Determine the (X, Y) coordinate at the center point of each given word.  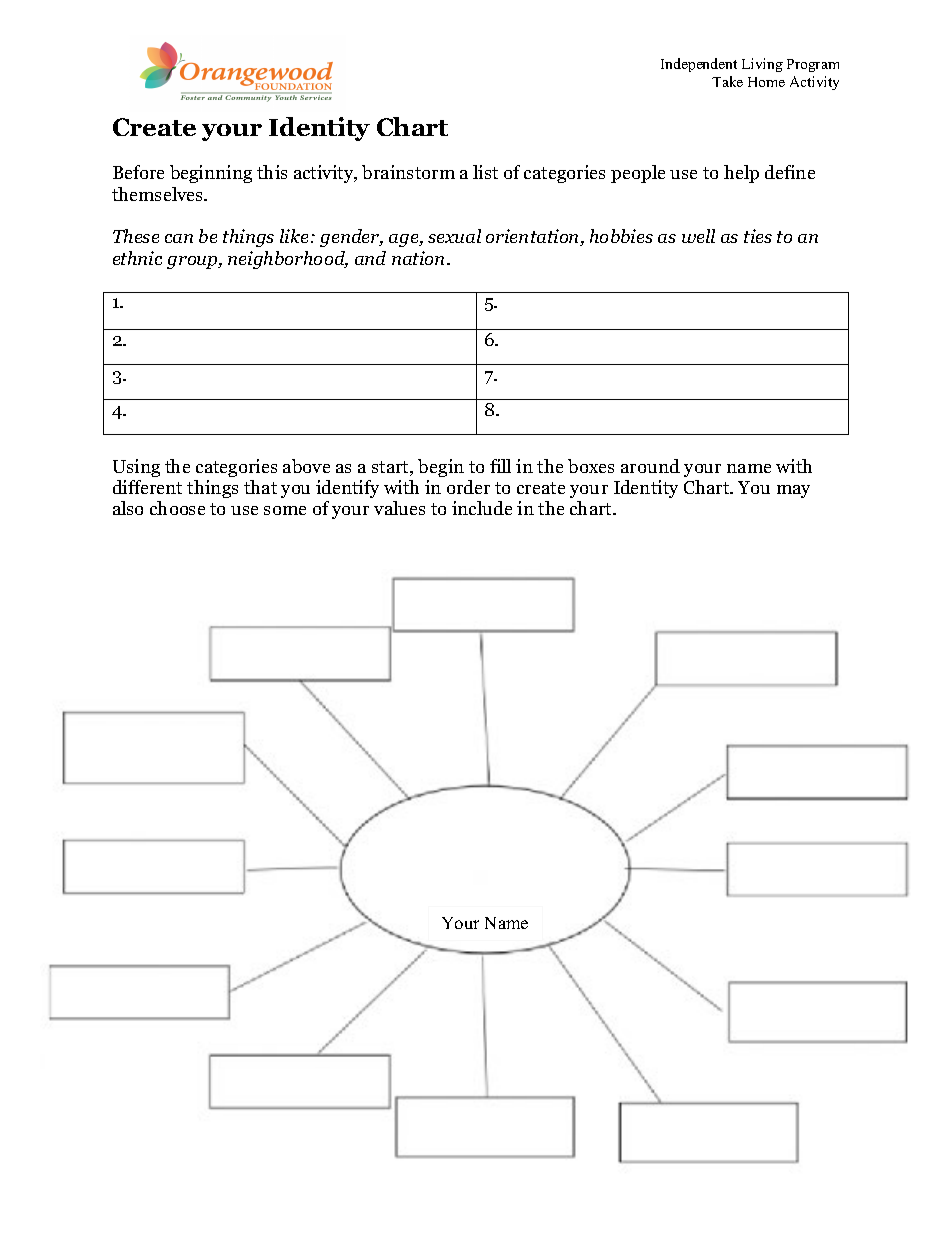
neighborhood (288, 260)
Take (727, 81)
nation (420, 258)
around (650, 466)
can (179, 238)
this (272, 172)
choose (177, 508)
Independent (699, 65)
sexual (454, 236)
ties (758, 236)
